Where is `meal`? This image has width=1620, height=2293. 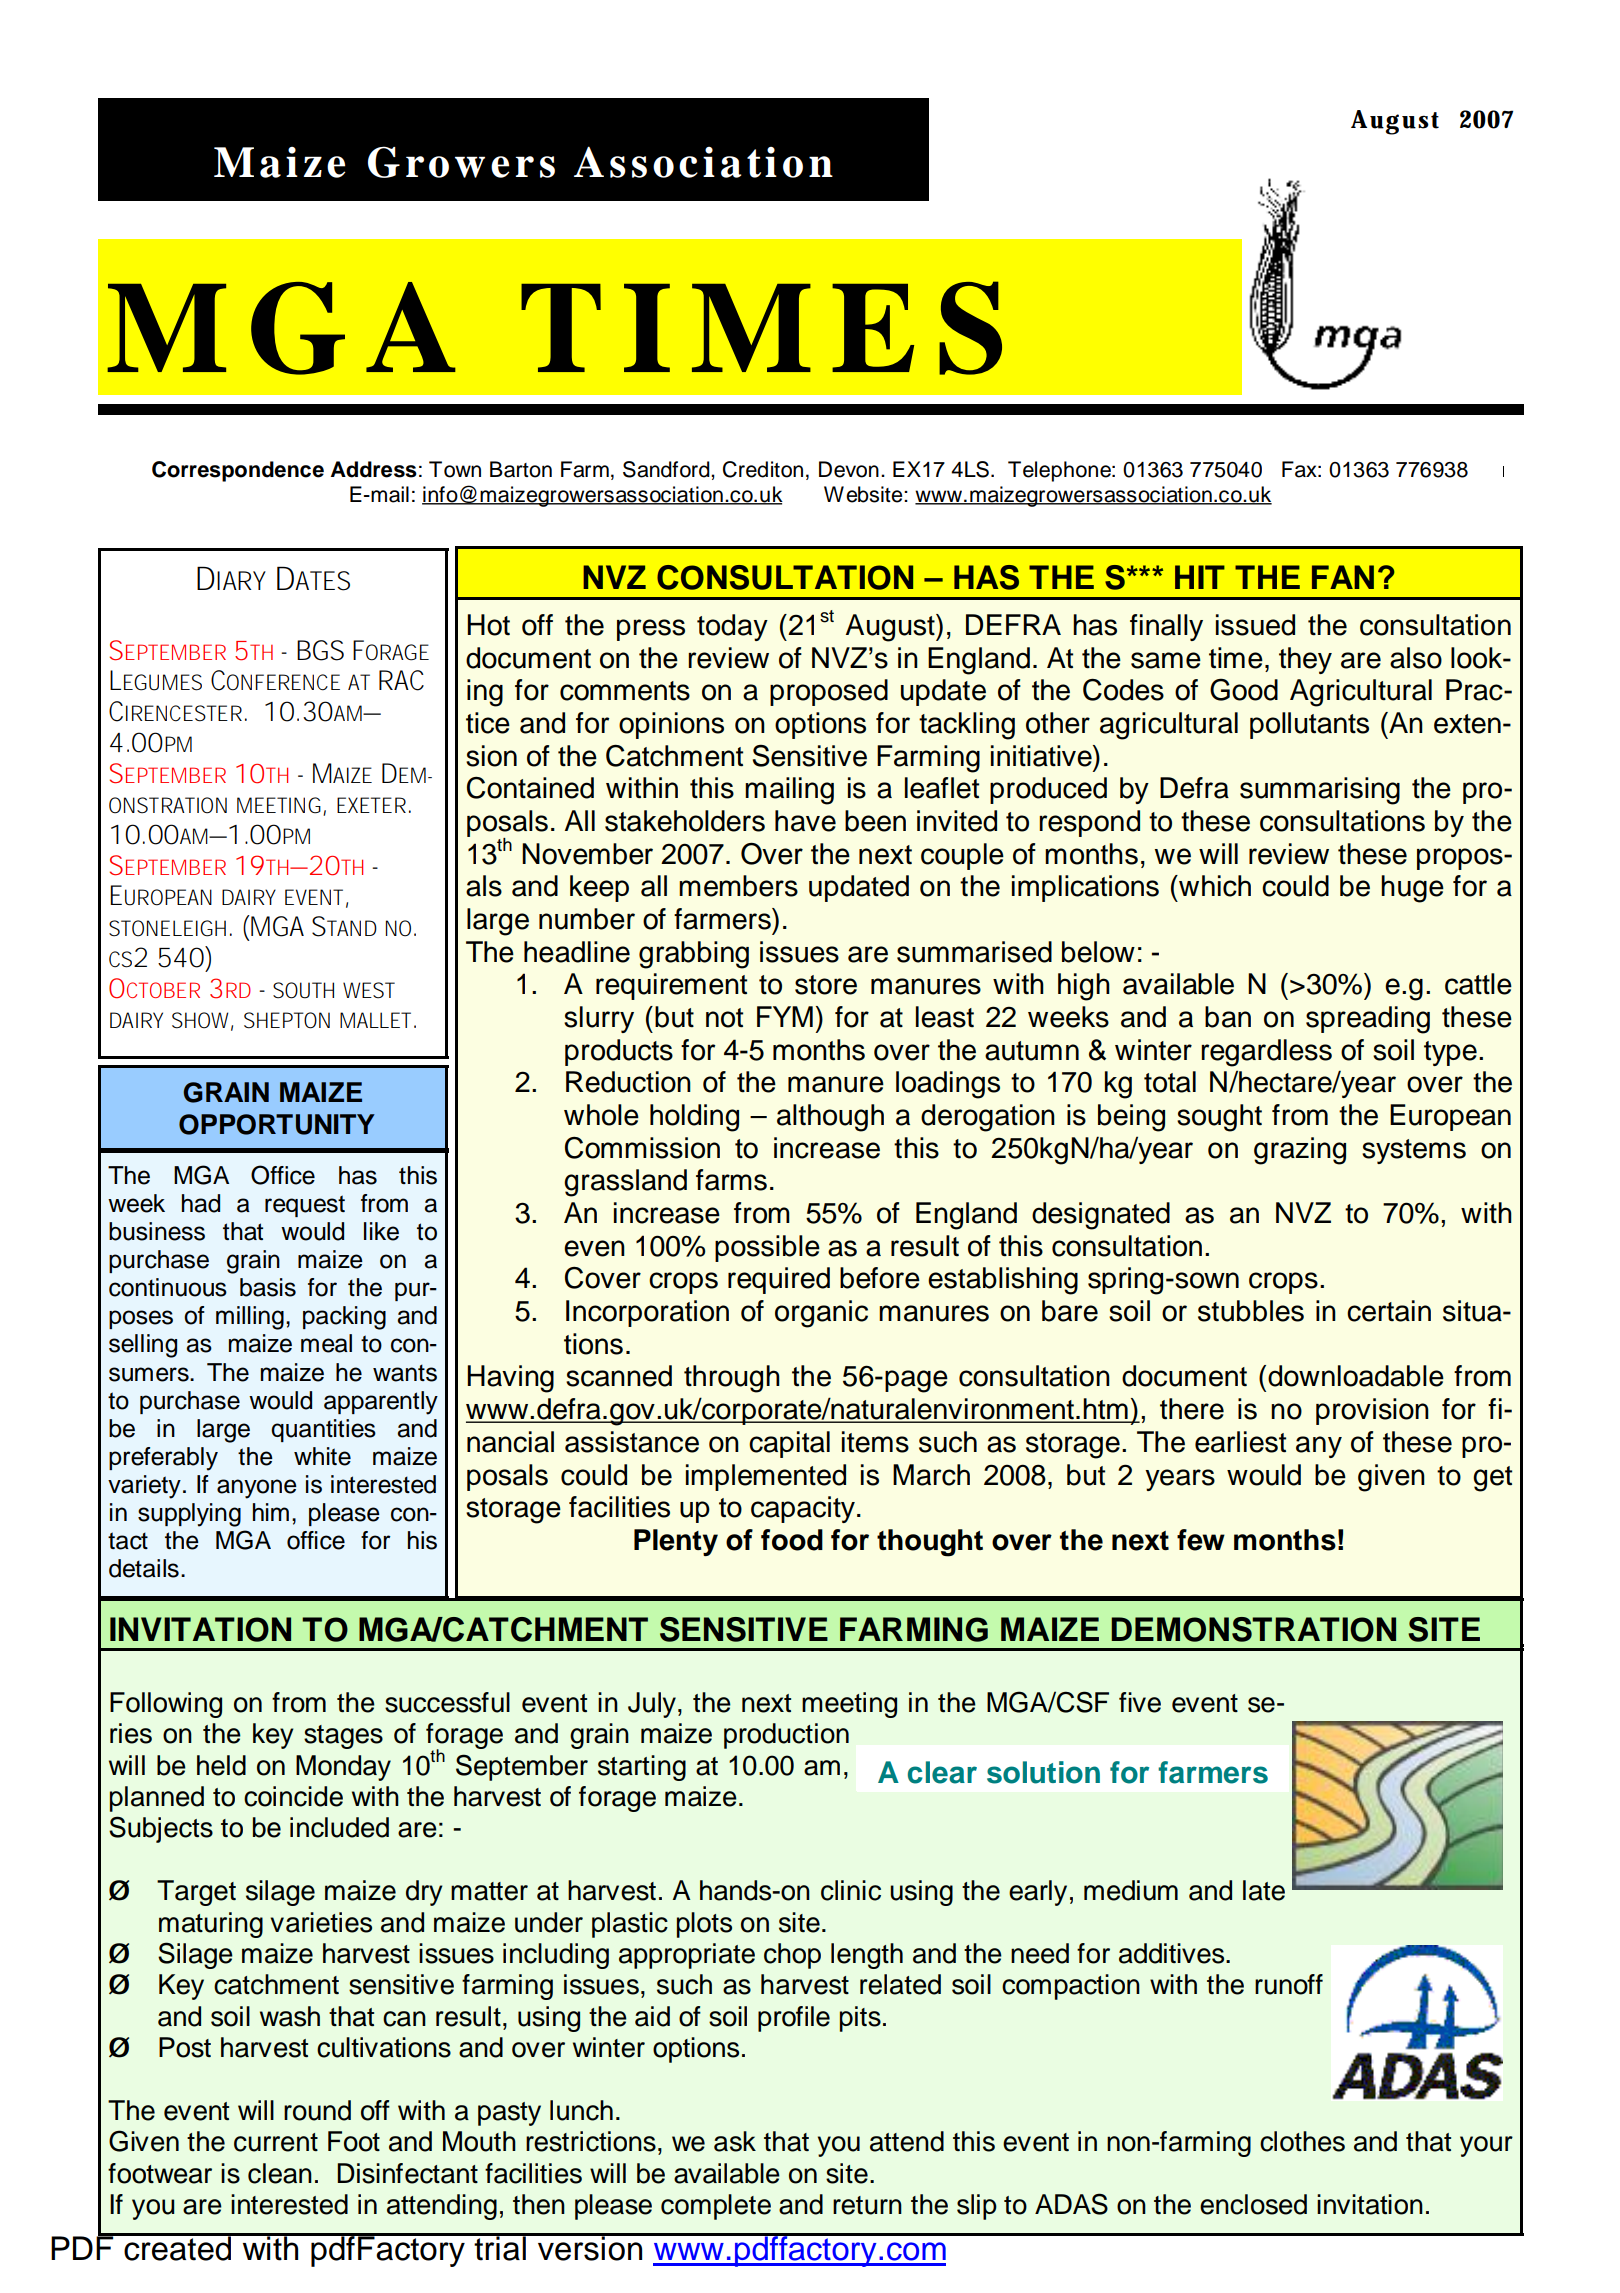
meal is located at coordinates (326, 1343).
